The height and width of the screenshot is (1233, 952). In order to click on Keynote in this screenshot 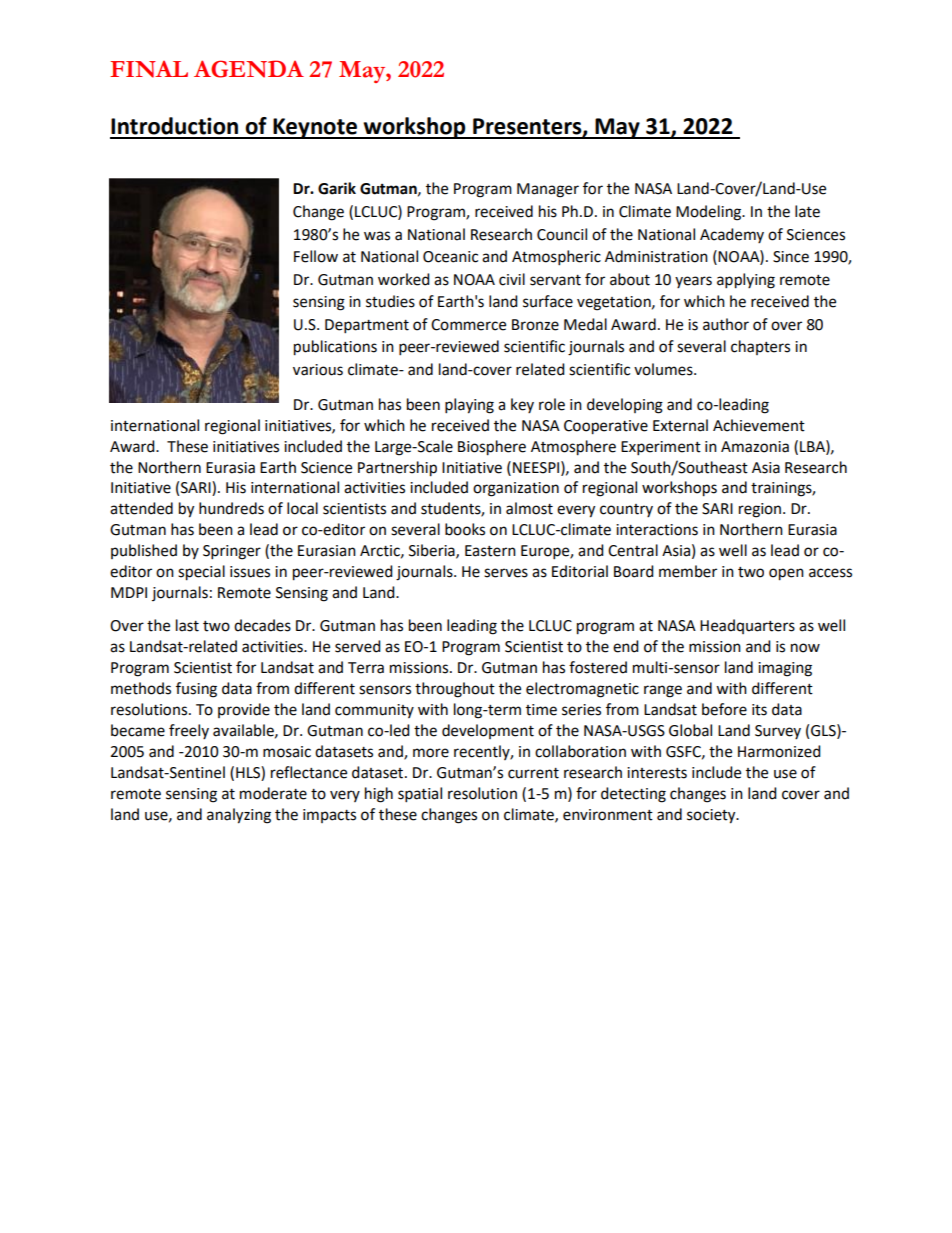, I will do `click(315, 128)`.
